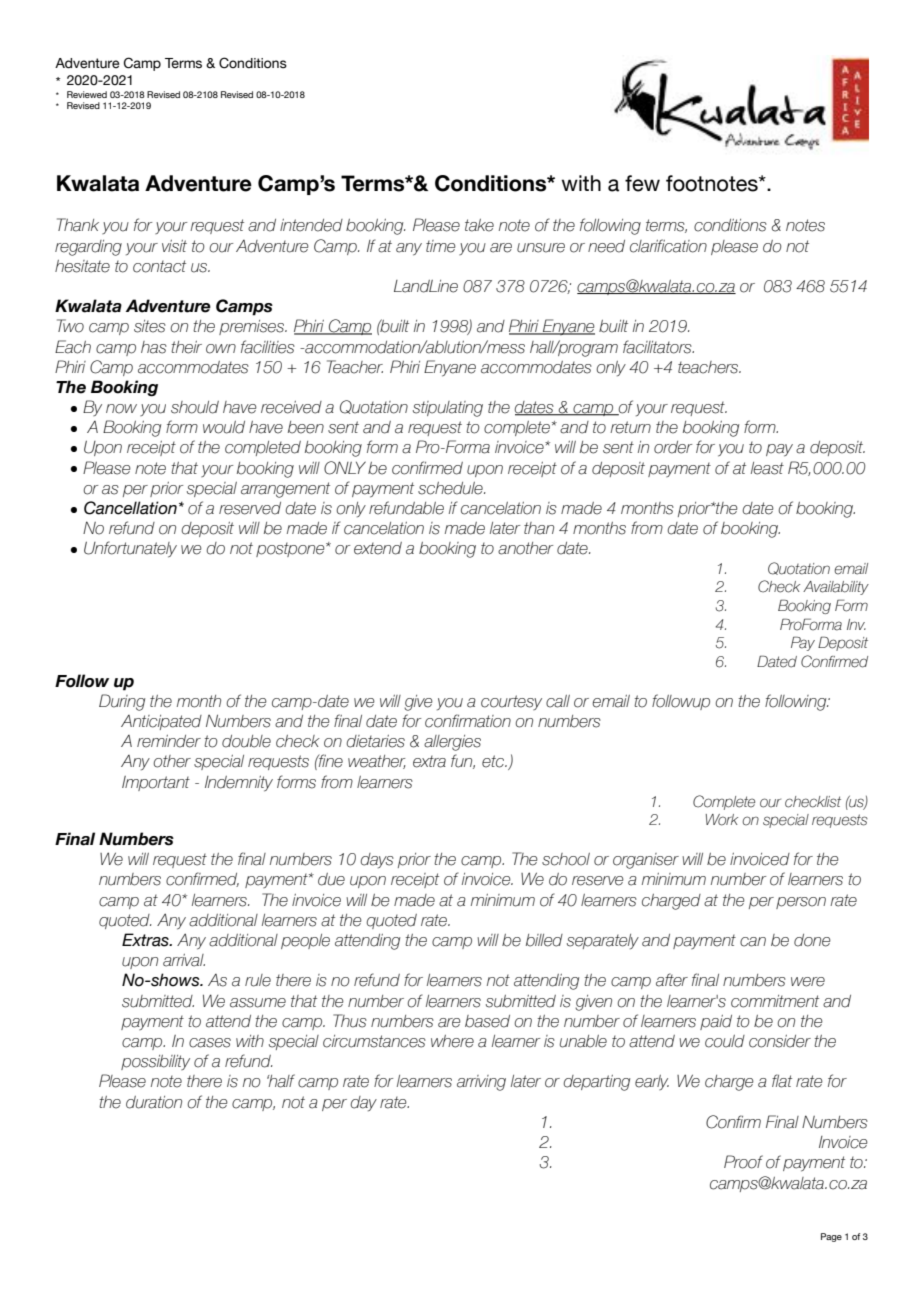 The width and height of the screenshot is (924, 1308). What do you see at coordinates (195, 407) in the screenshot?
I see `should` at bounding box center [195, 407].
